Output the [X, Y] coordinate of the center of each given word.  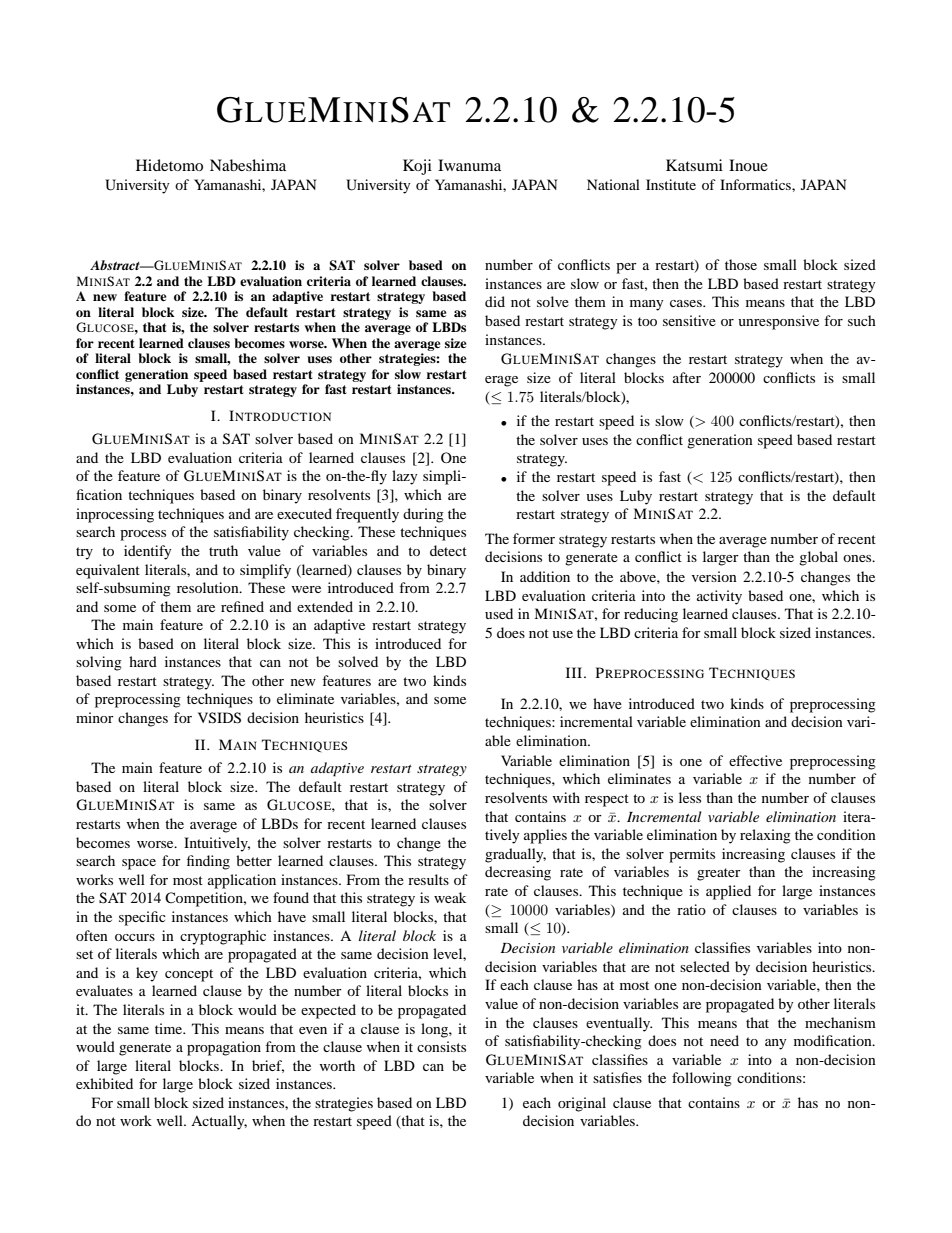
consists [441, 1046]
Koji [417, 167]
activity [719, 597]
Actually [219, 1122]
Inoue [748, 165]
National [613, 184]
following [702, 1079]
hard [143, 661]
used [499, 613]
